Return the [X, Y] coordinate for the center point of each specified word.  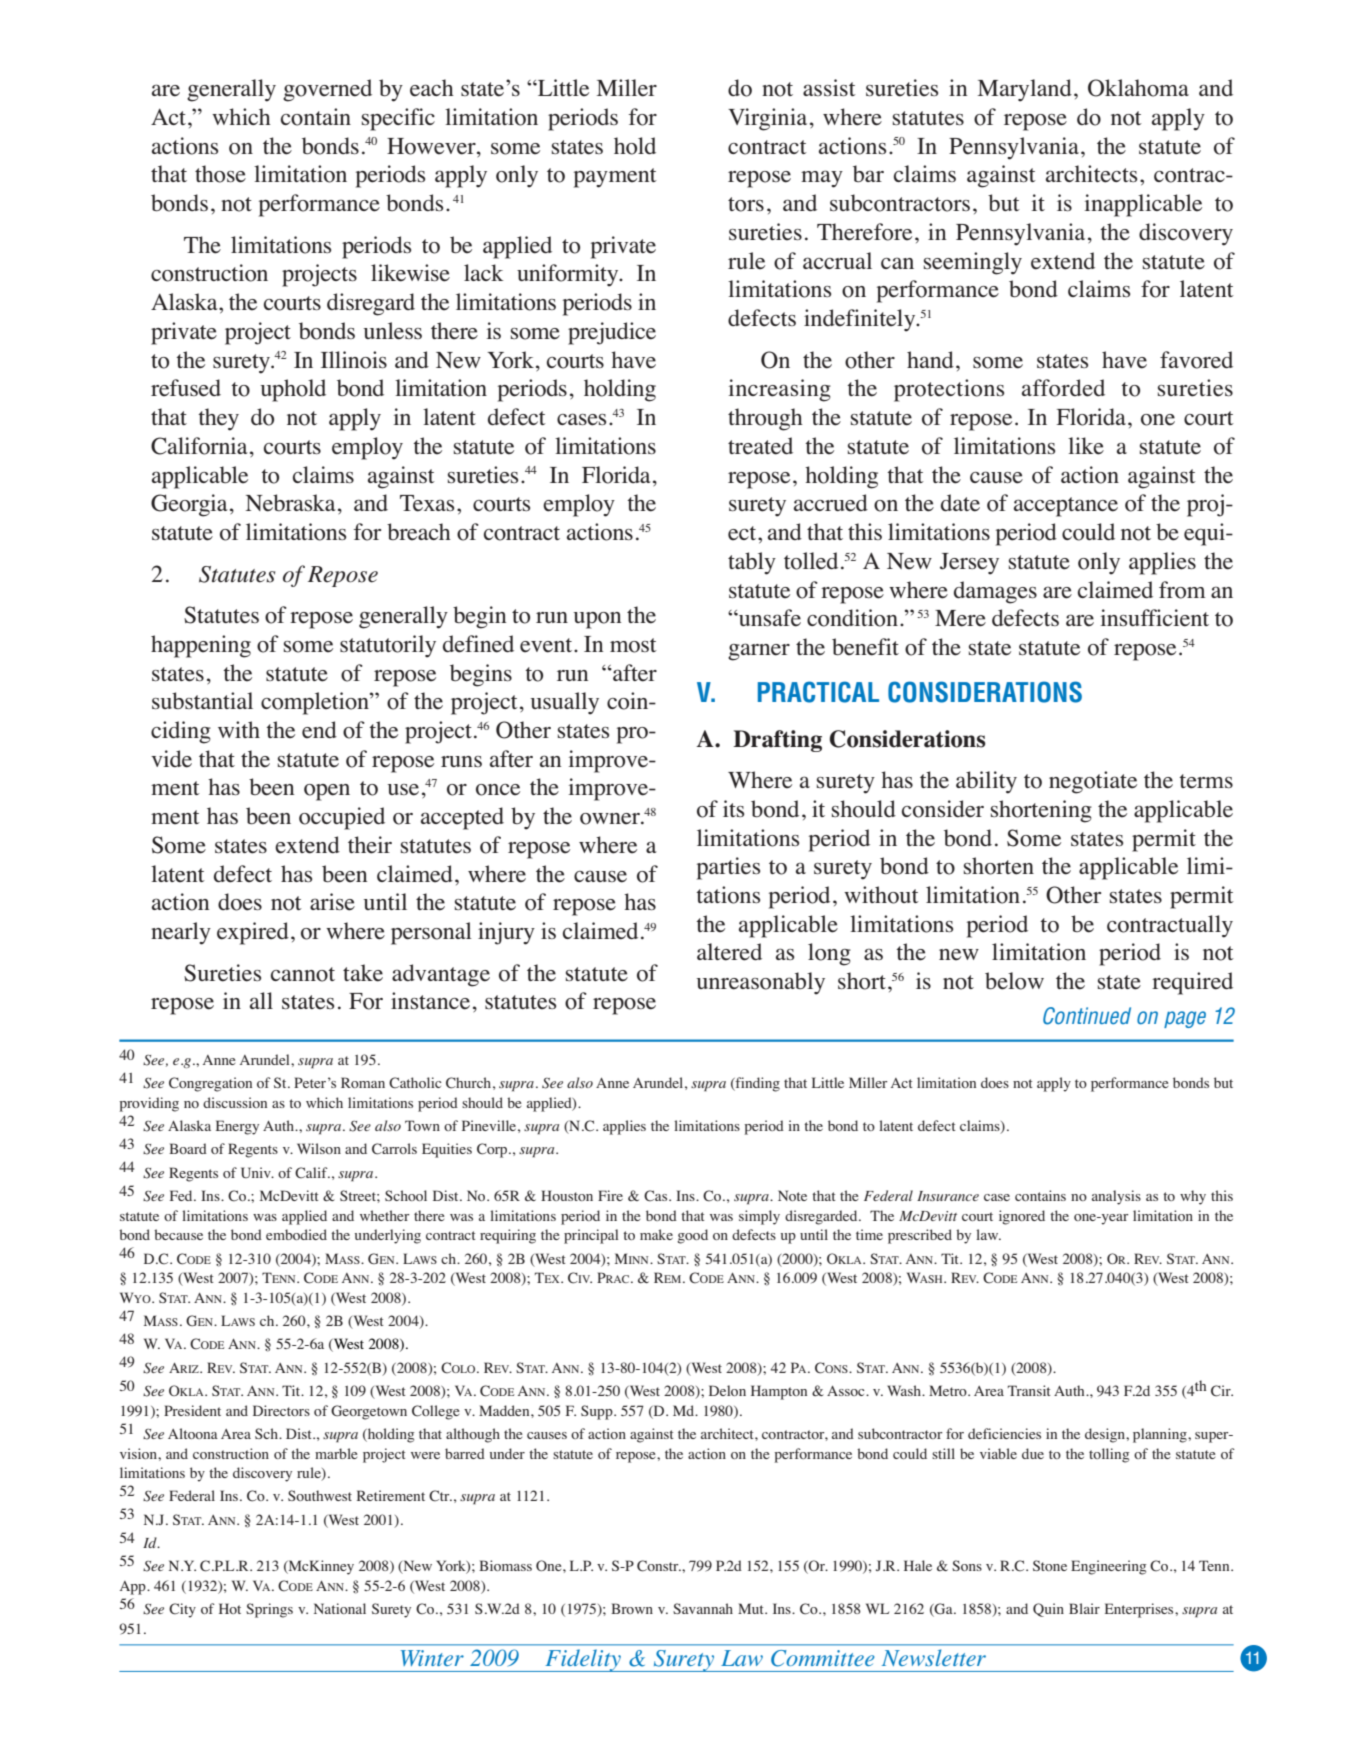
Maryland [1024, 90]
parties [728, 868]
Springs [269, 1610]
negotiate [1093, 782]
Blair [1084, 1608]
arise [332, 902]
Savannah [703, 1608]
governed [327, 90]
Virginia [767, 119]
